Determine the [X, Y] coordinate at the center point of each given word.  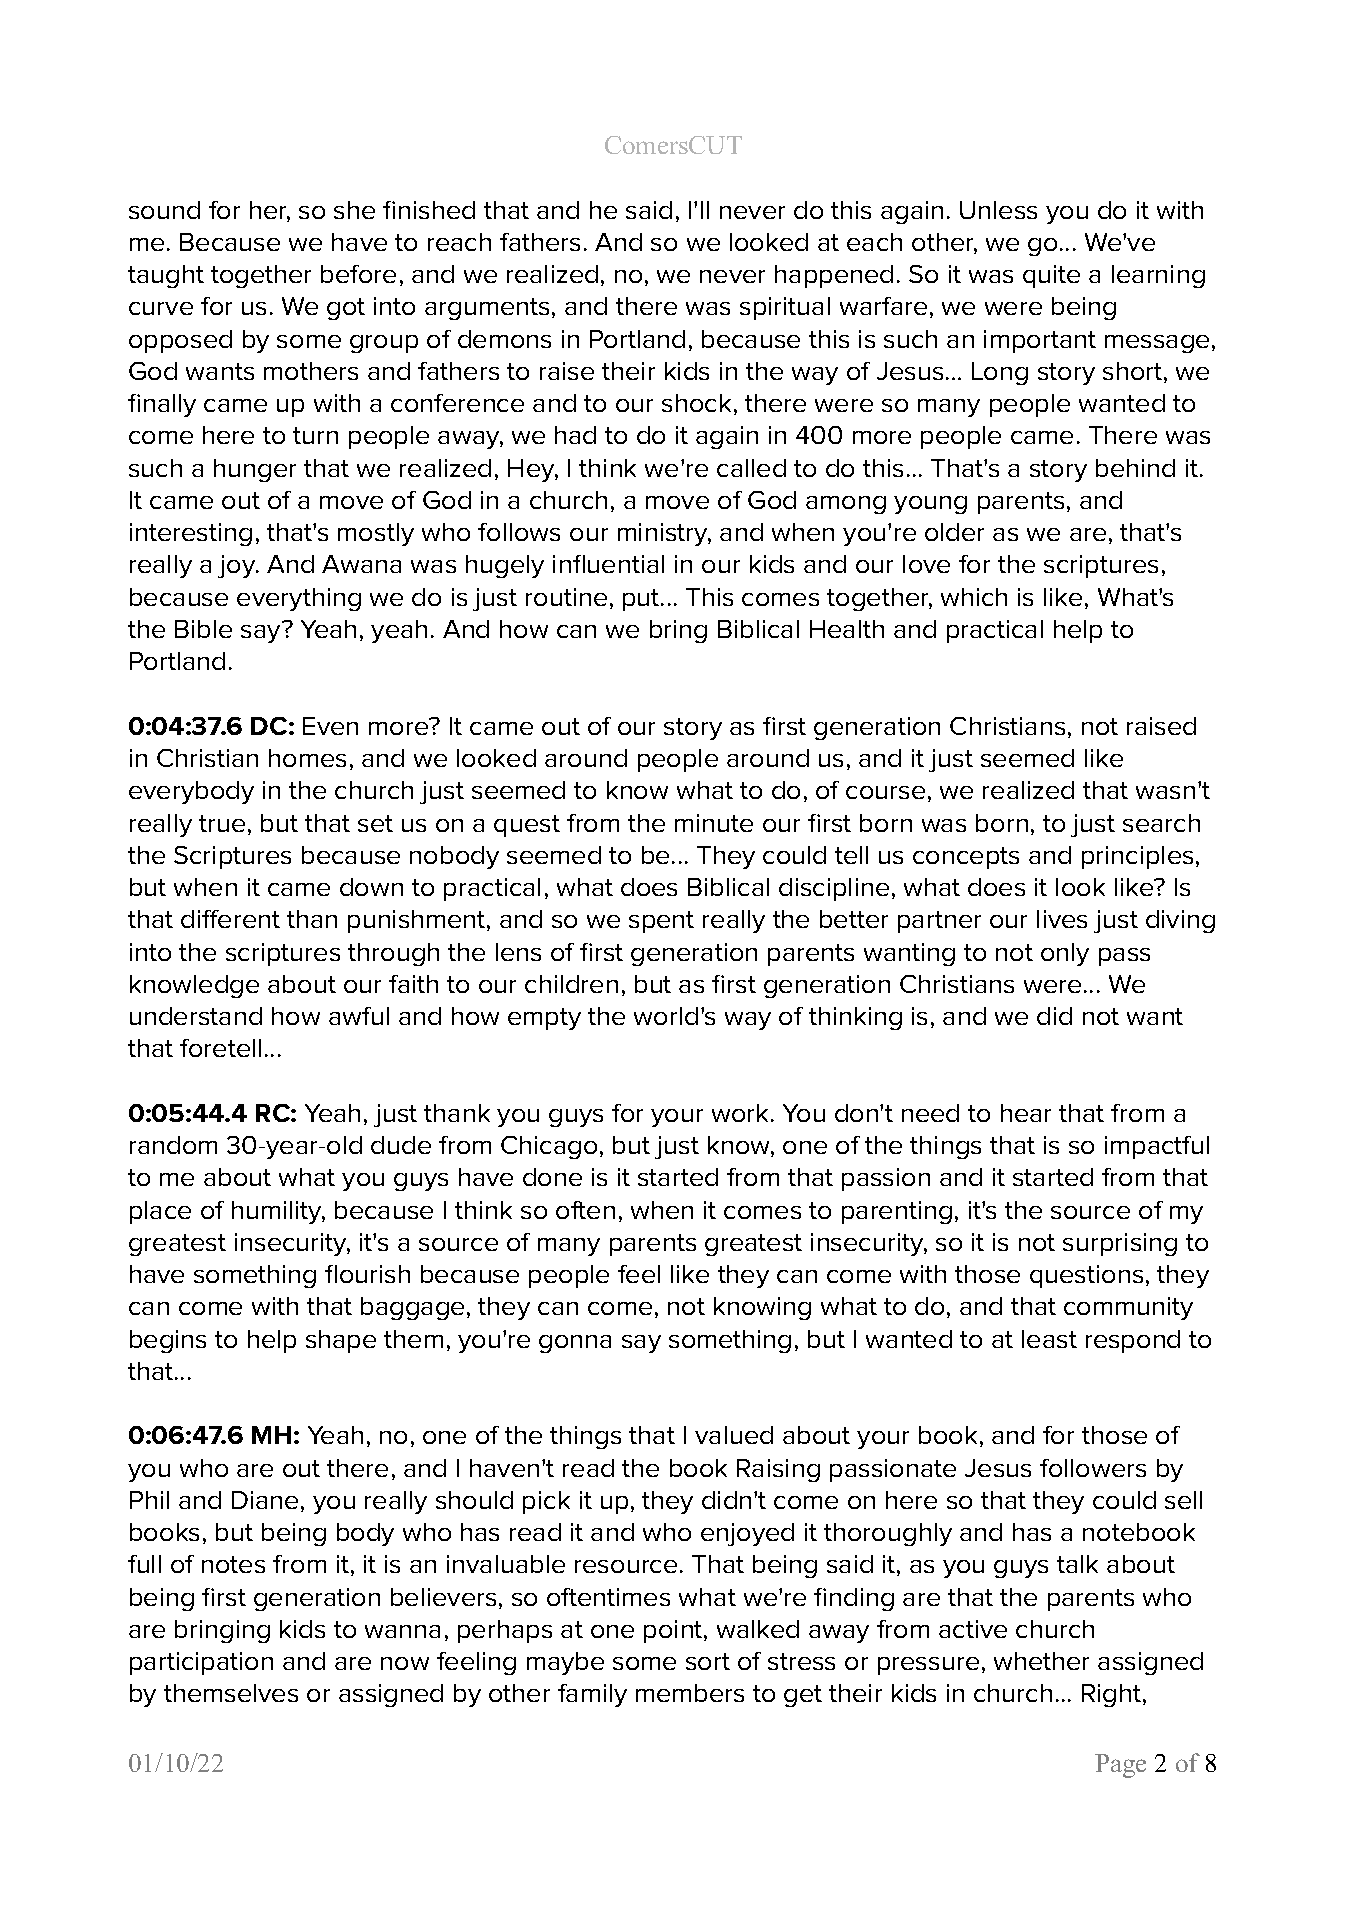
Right [1113, 1695]
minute [714, 823]
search [1161, 823]
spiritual [785, 308]
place [160, 1212]
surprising [1120, 1244]
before [358, 274]
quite [1051, 276]
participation [201, 1663]
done [552, 1177]
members [690, 1693]
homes [307, 758]
